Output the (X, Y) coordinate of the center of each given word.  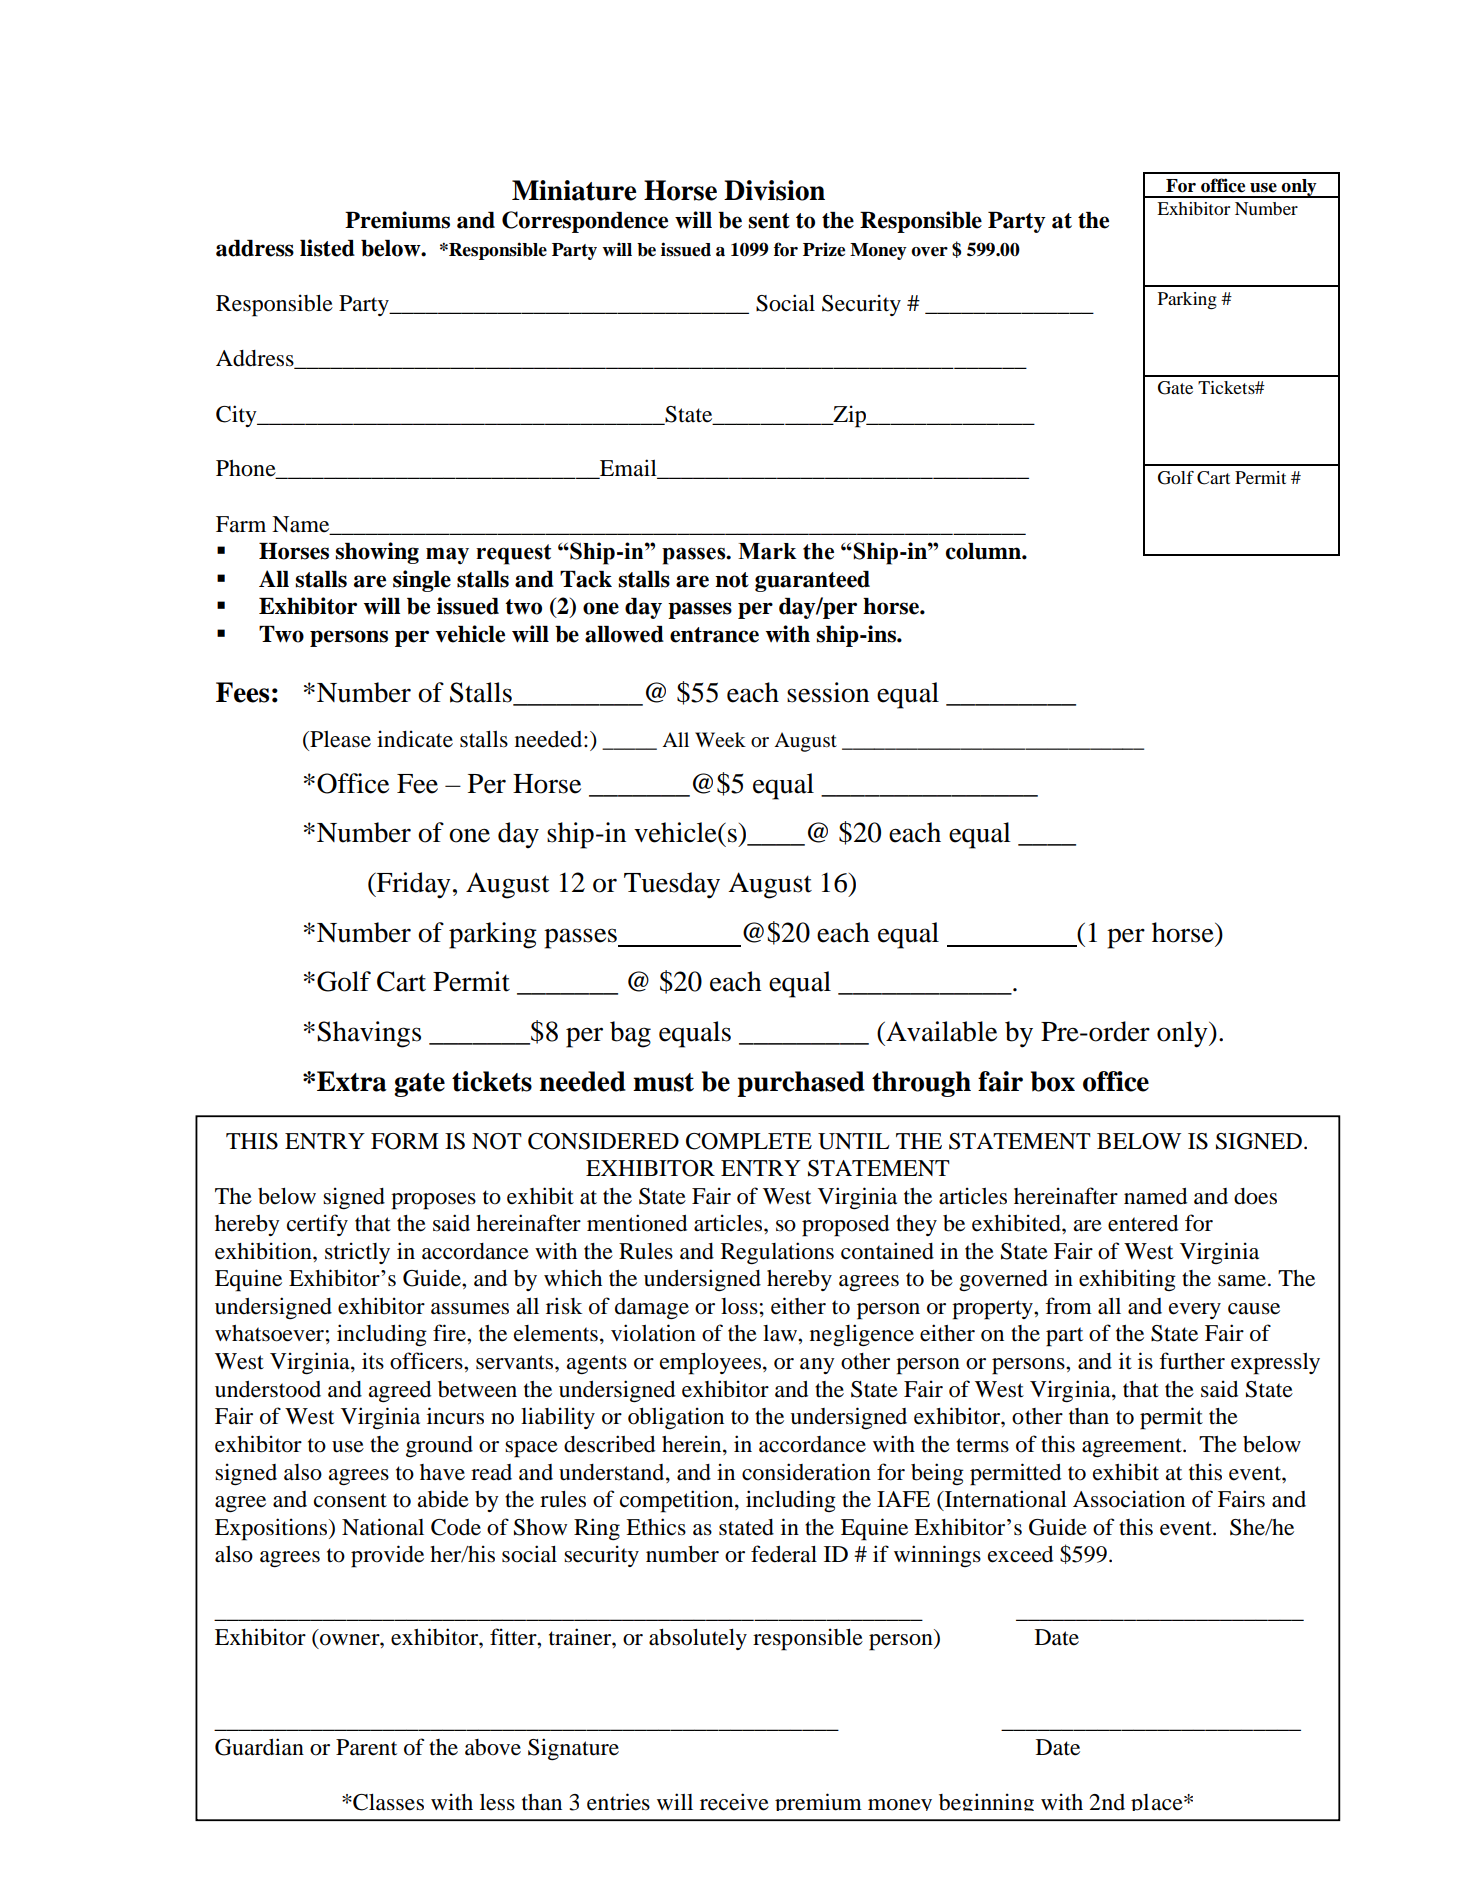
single (422, 581)
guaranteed (812, 581)
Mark (767, 551)
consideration (806, 1472)
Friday (412, 885)
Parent (366, 1747)
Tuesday (672, 885)
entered (1143, 1223)
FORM (404, 1141)
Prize (824, 249)
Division (774, 190)
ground (439, 1447)
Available (940, 1031)
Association (1129, 1499)
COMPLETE (749, 1141)
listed (327, 248)
